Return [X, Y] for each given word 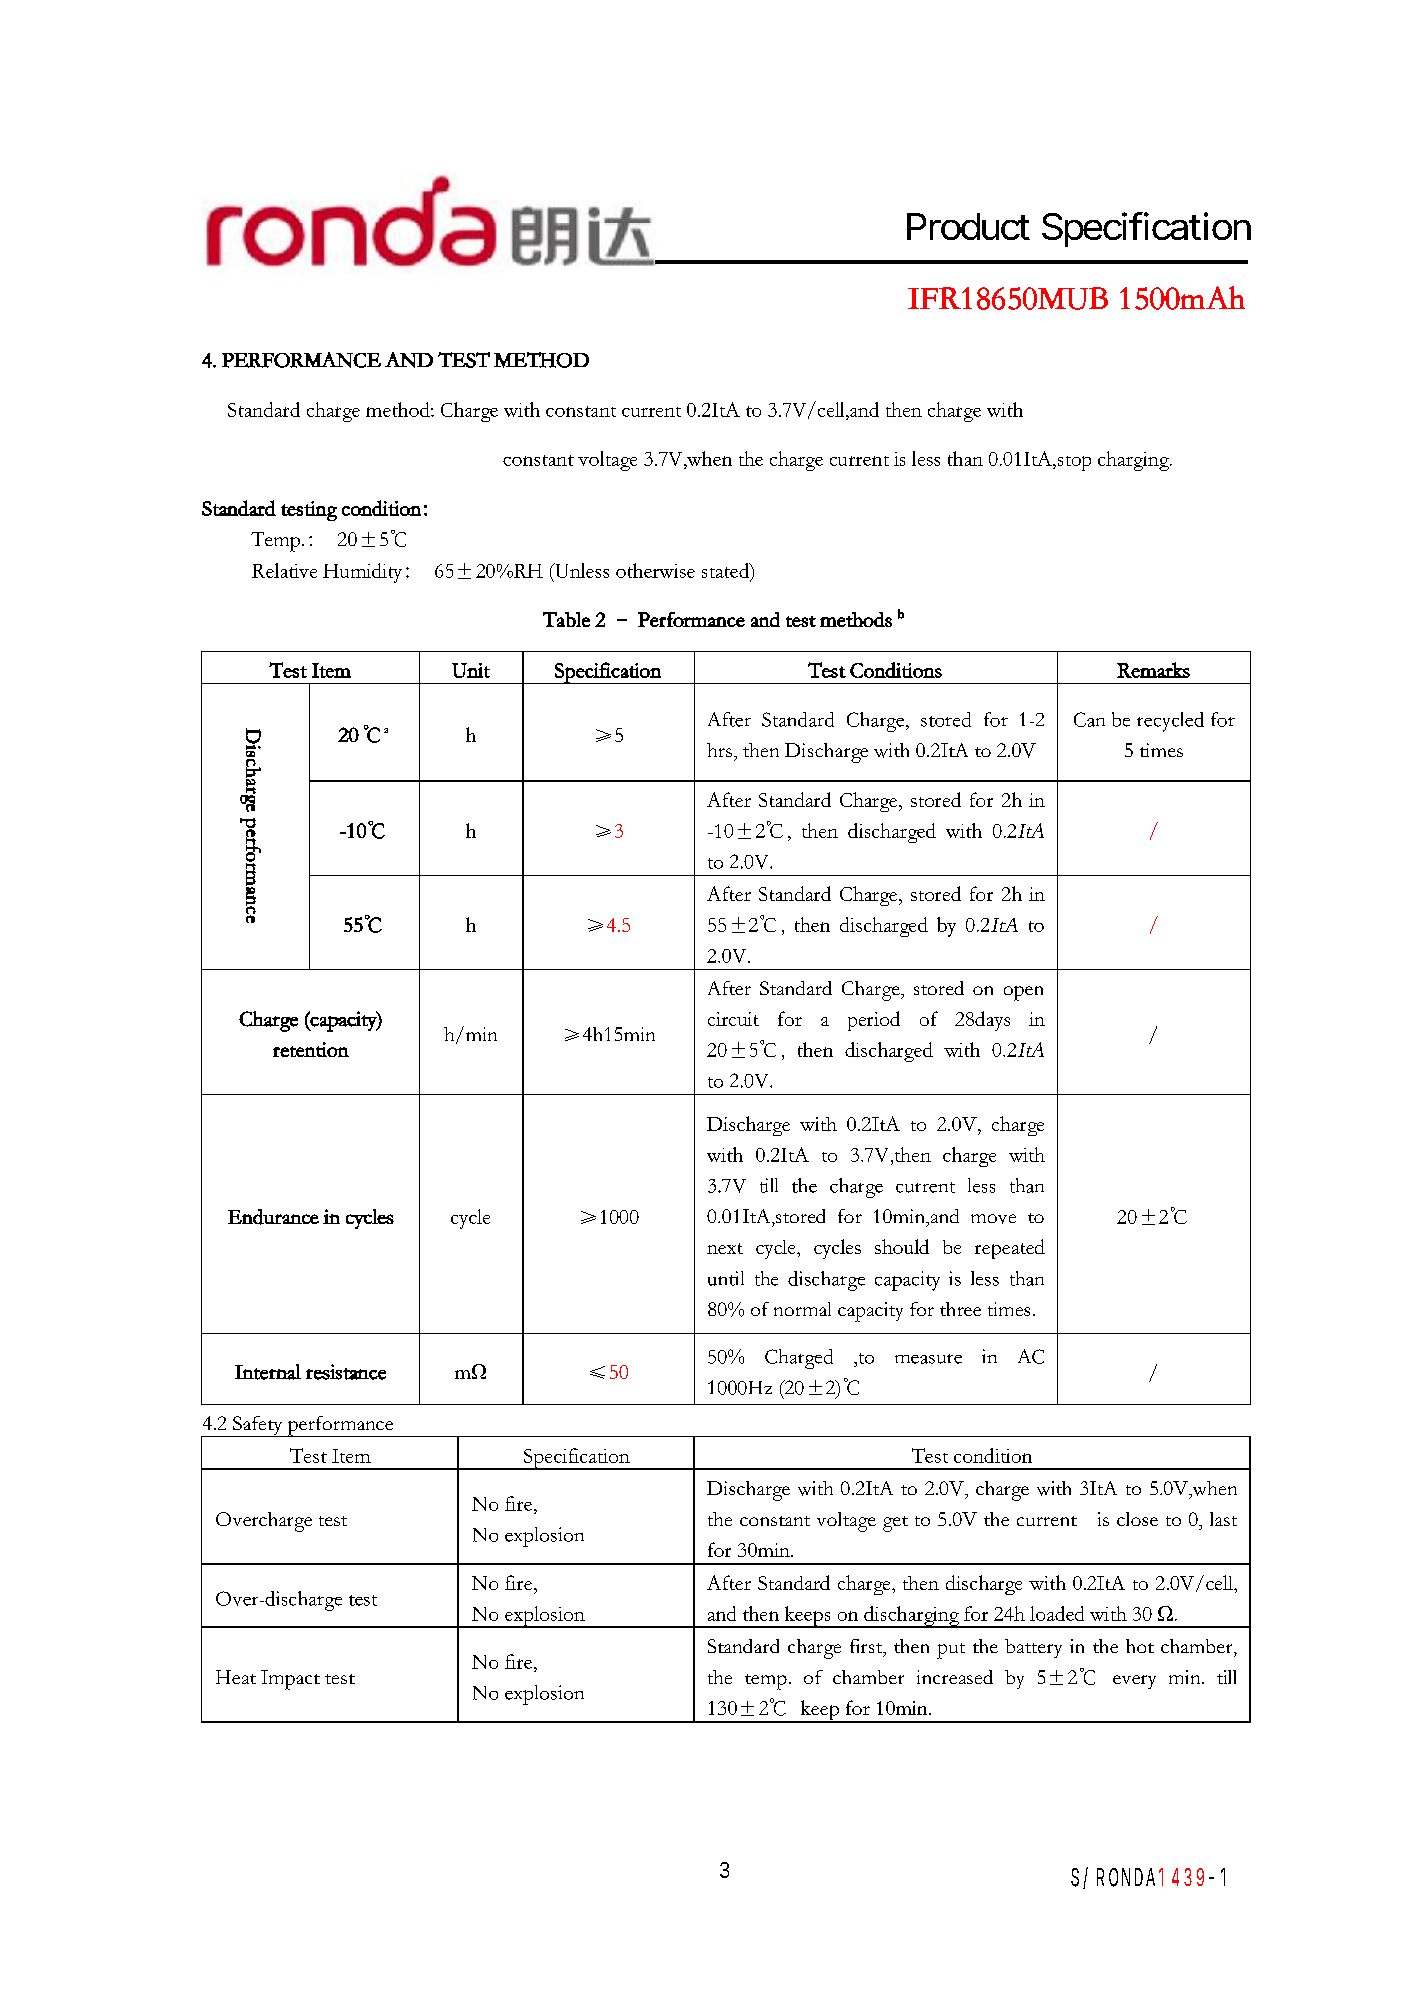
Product [968, 226]
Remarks [1153, 670]
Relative [284, 570]
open [1023, 993]
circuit [733, 1019]
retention [311, 1049]
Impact [290, 1680]
